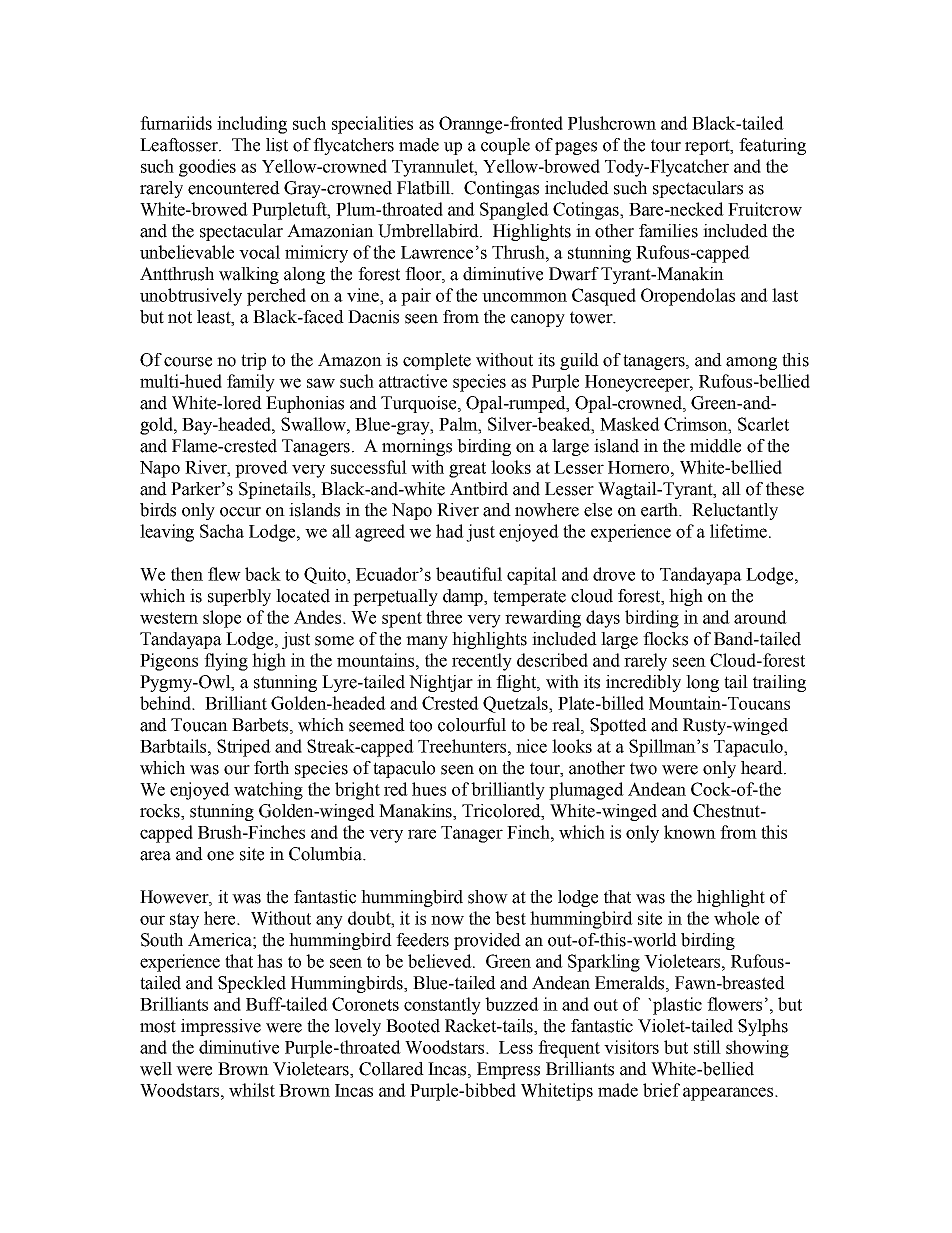  I want to click on Empress, so click(508, 1070).
